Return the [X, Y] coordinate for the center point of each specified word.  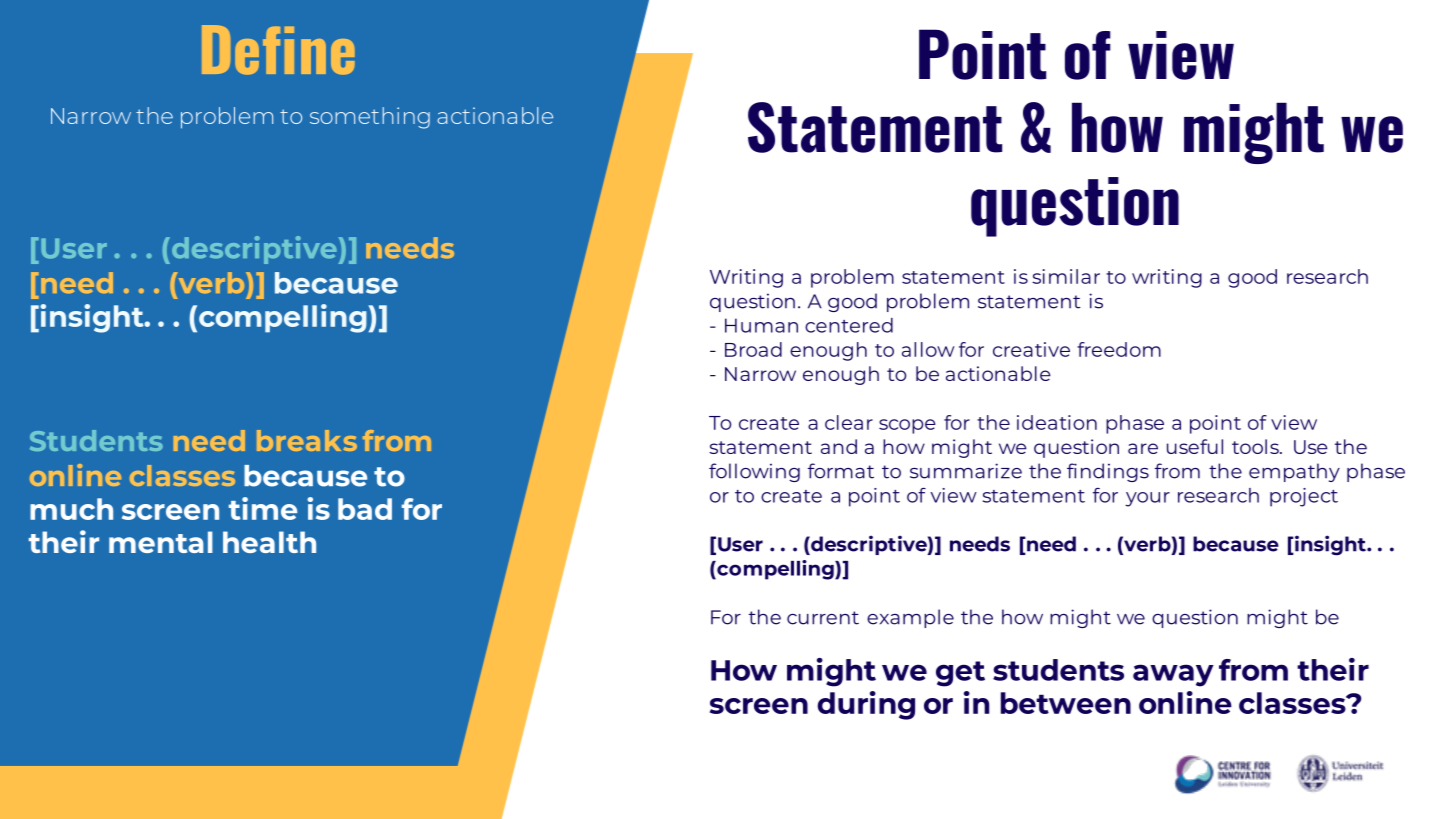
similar [1066, 276]
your [1147, 499]
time [263, 508]
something [370, 118]
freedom [1119, 349]
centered [849, 325]
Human [761, 325]
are [1143, 448]
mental [161, 542]
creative [1031, 349]
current [823, 618]
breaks [307, 440]
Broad [753, 349]
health [269, 542]
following [754, 472]
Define [278, 50]
